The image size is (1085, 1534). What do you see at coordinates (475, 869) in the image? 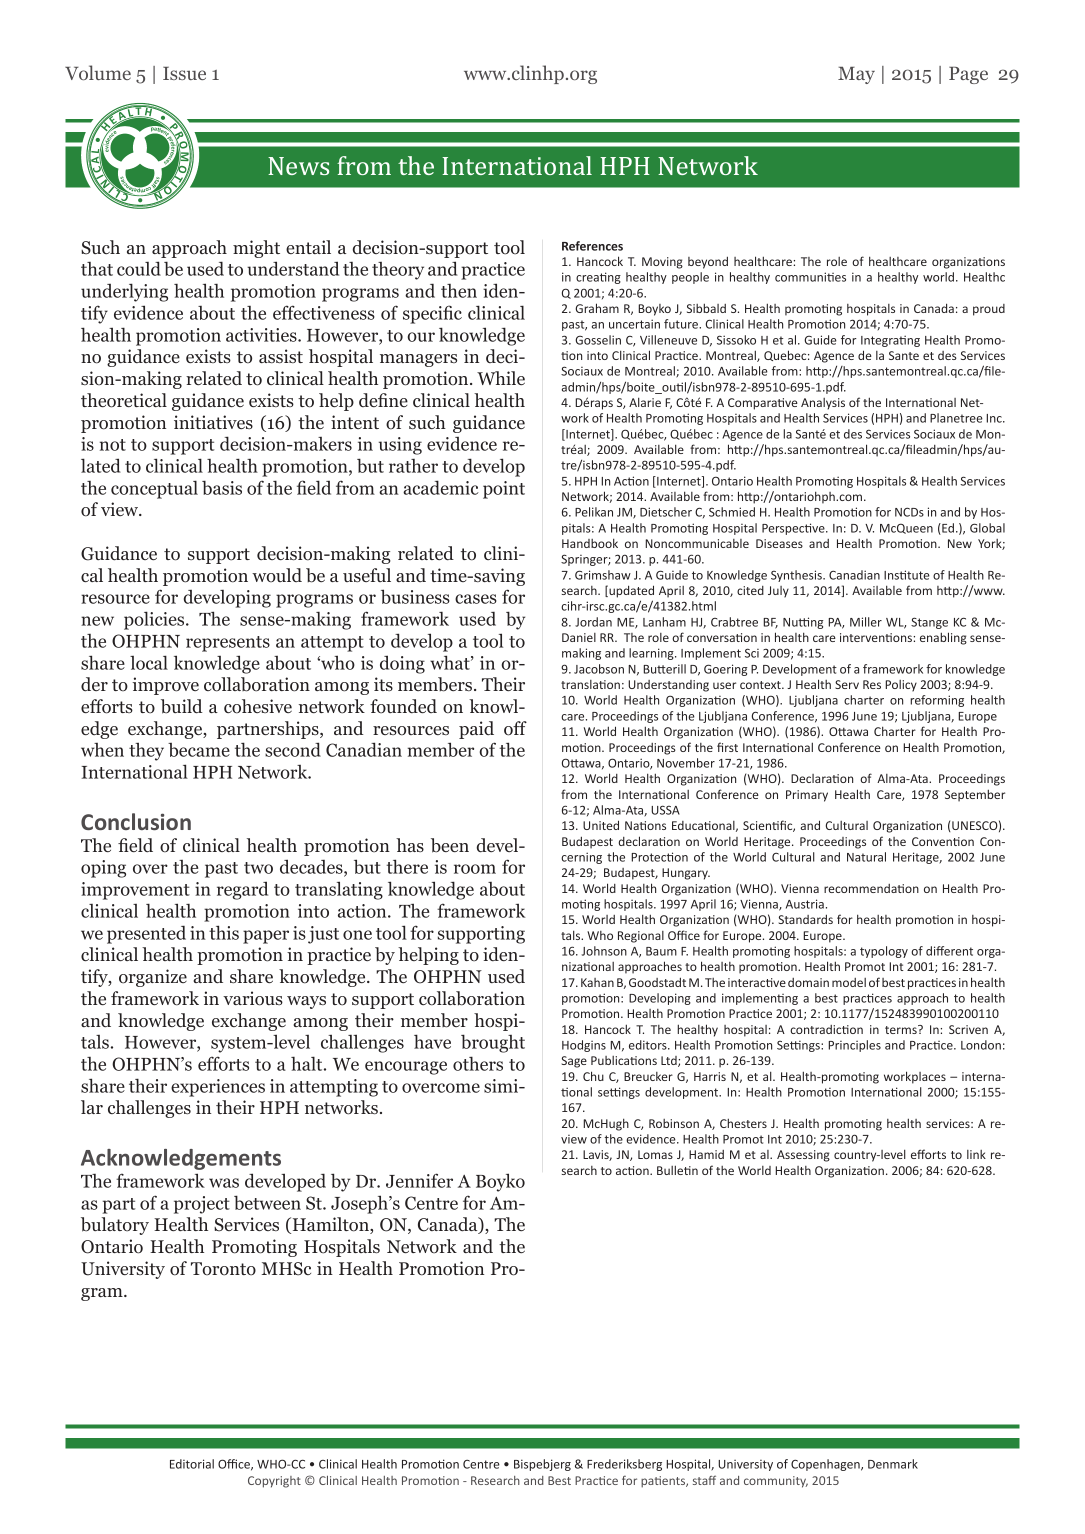
I see `room` at bounding box center [475, 869].
